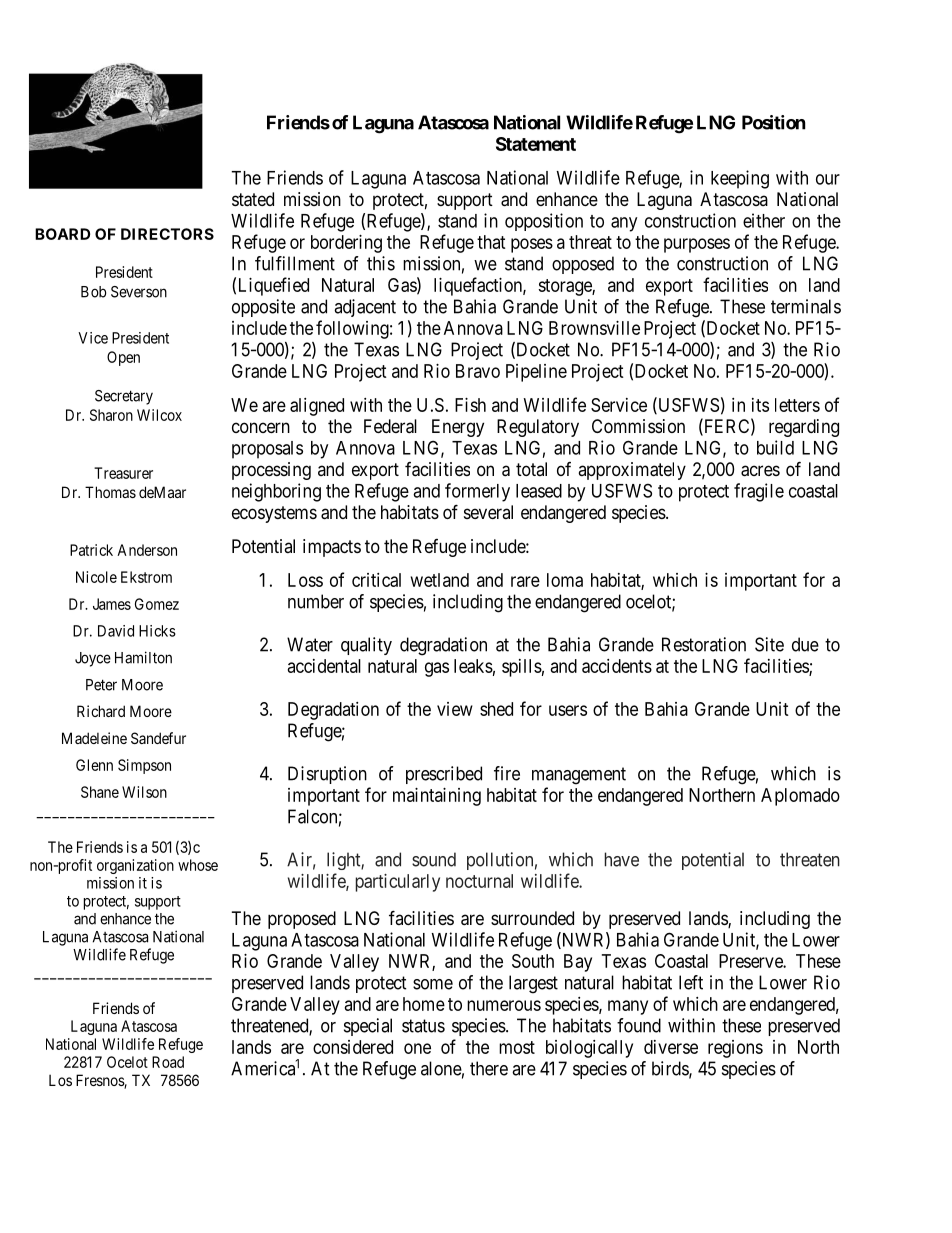  I want to click on prescribed, so click(444, 775).
